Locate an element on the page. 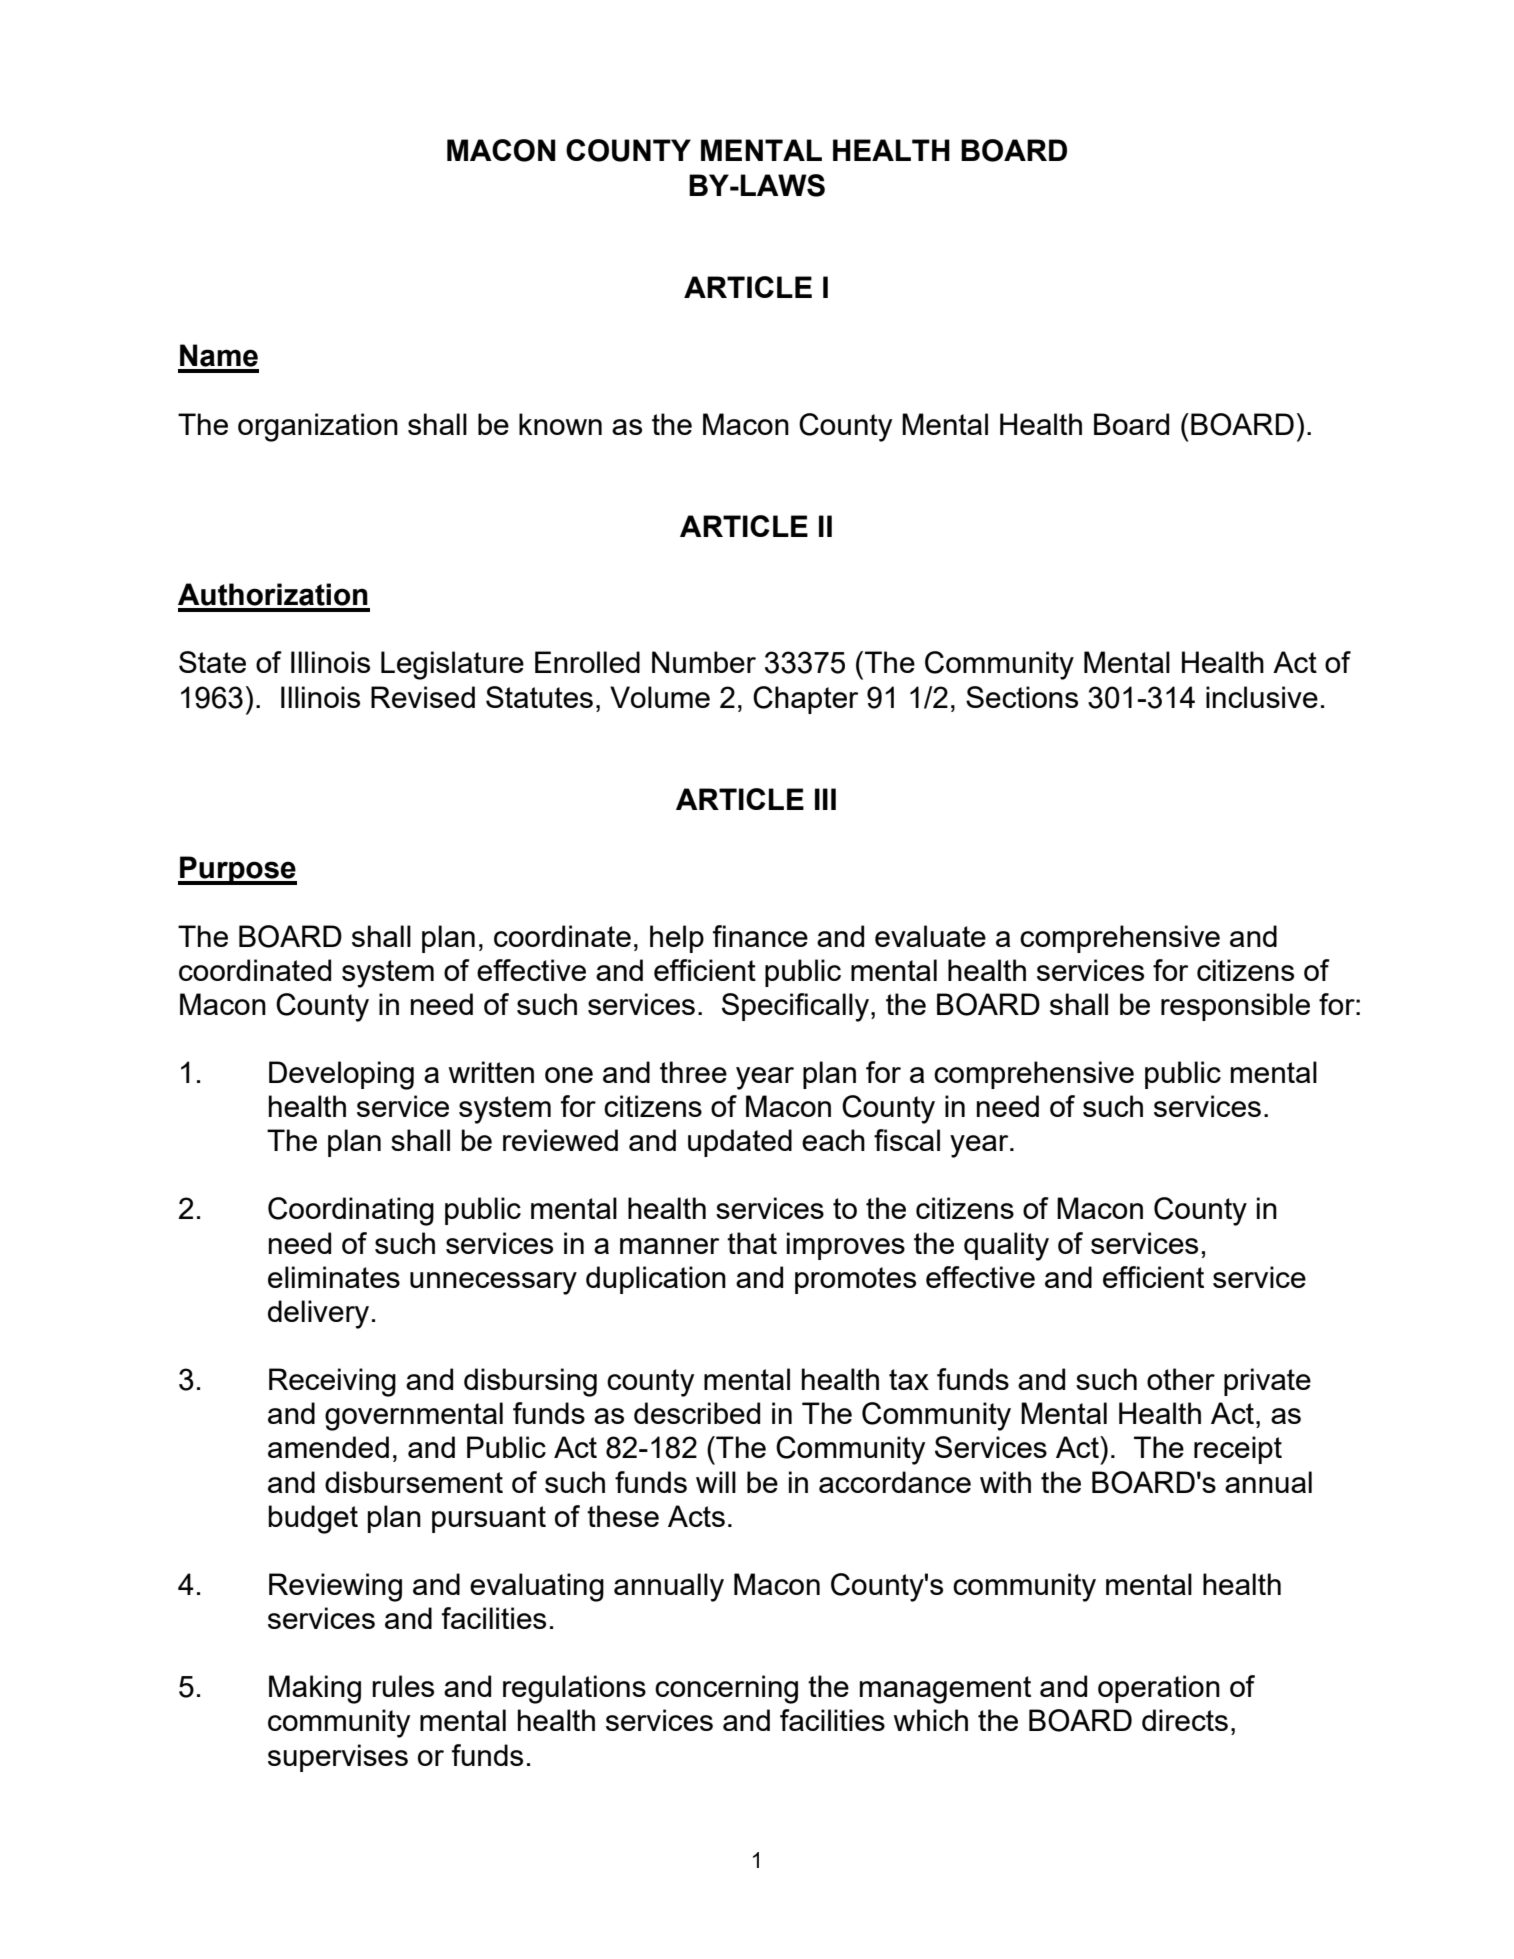 The image size is (1514, 1959). finance is located at coordinates (760, 936).
